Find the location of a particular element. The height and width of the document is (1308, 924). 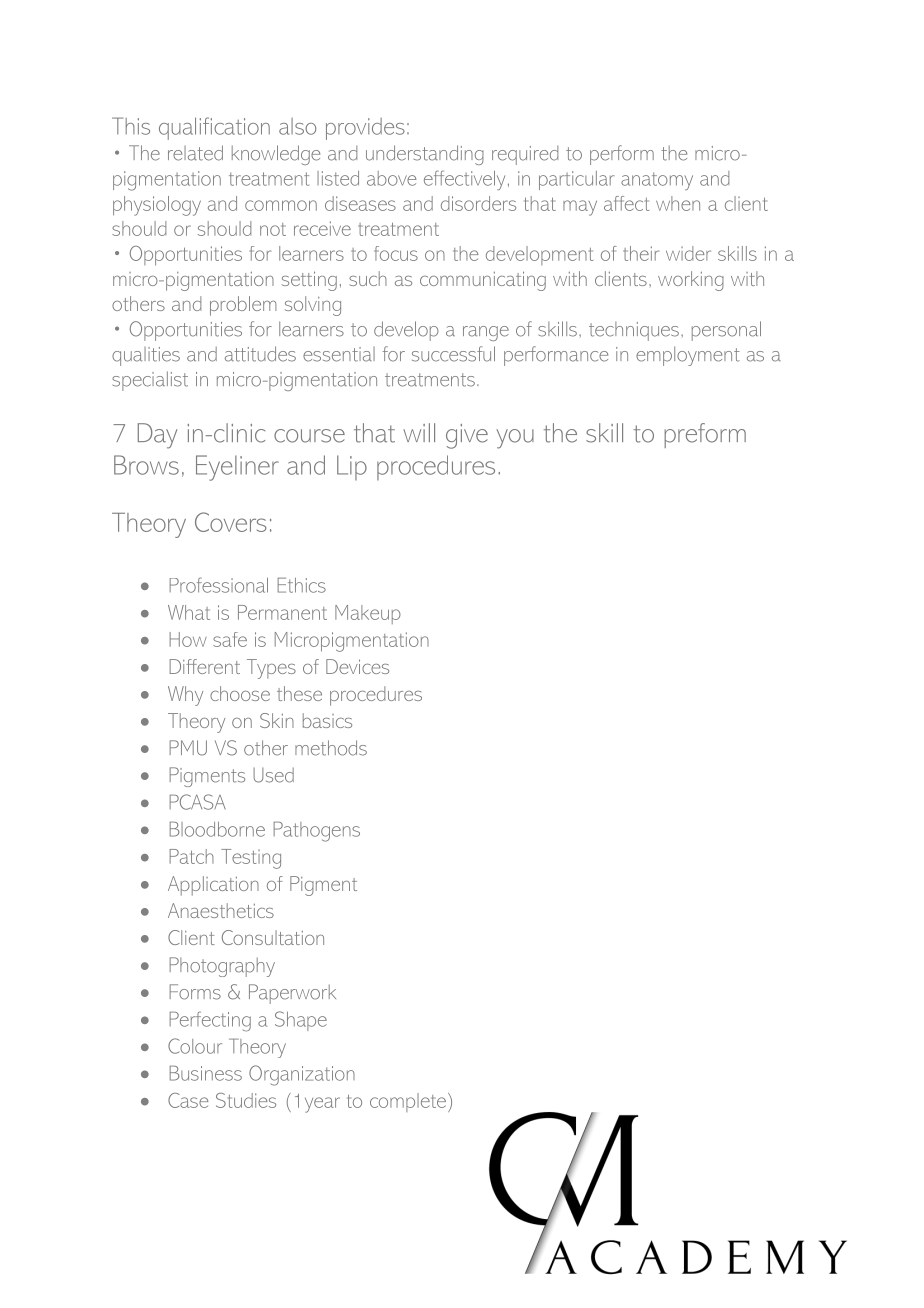

Organization is located at coordinates (302, 1075).
